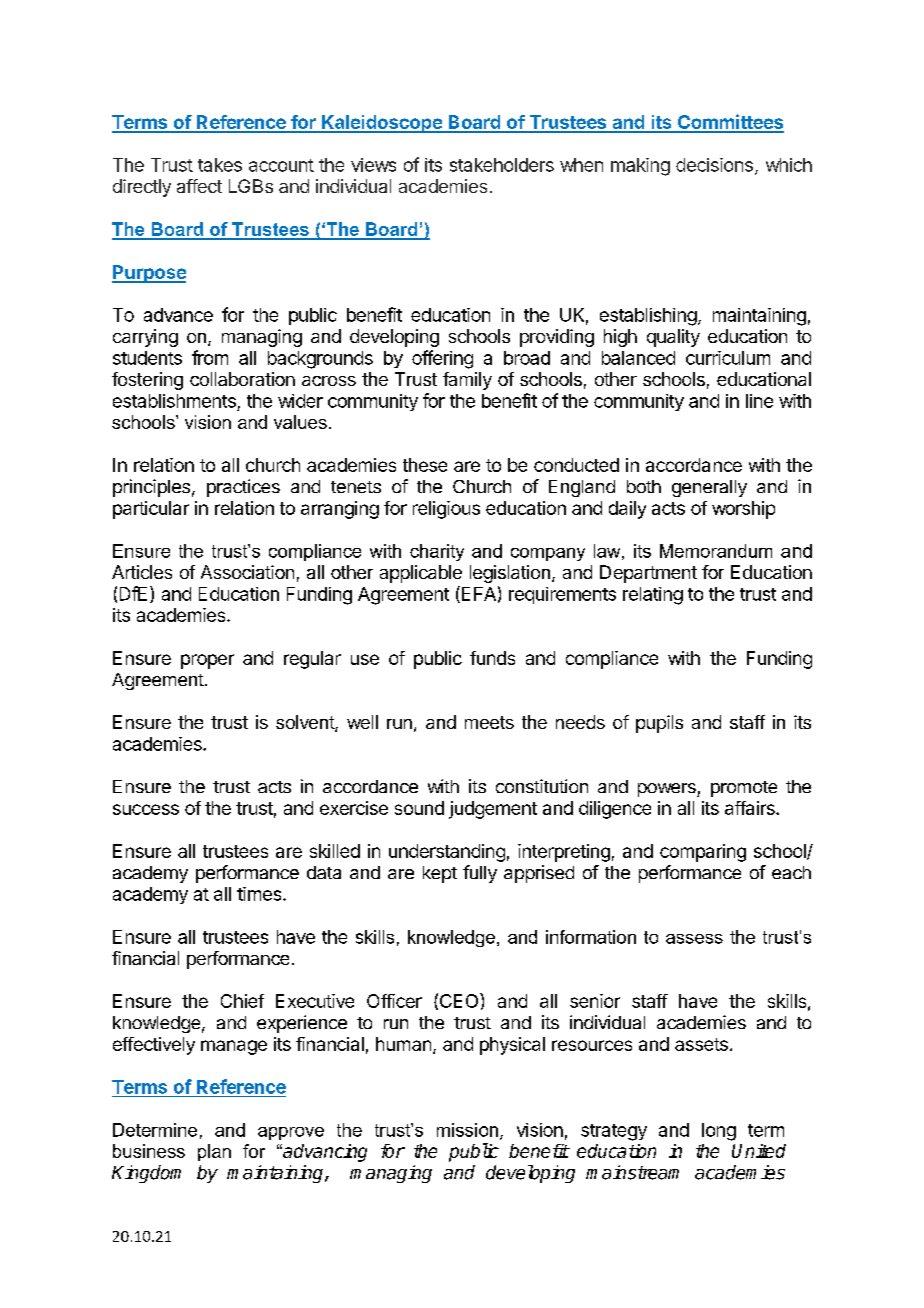 The width and height of the screenshot is (924, 1308). What do you see at coordinates (220, 165) in the screenshot?
I see `takes` at bounding box center [220, 165].
